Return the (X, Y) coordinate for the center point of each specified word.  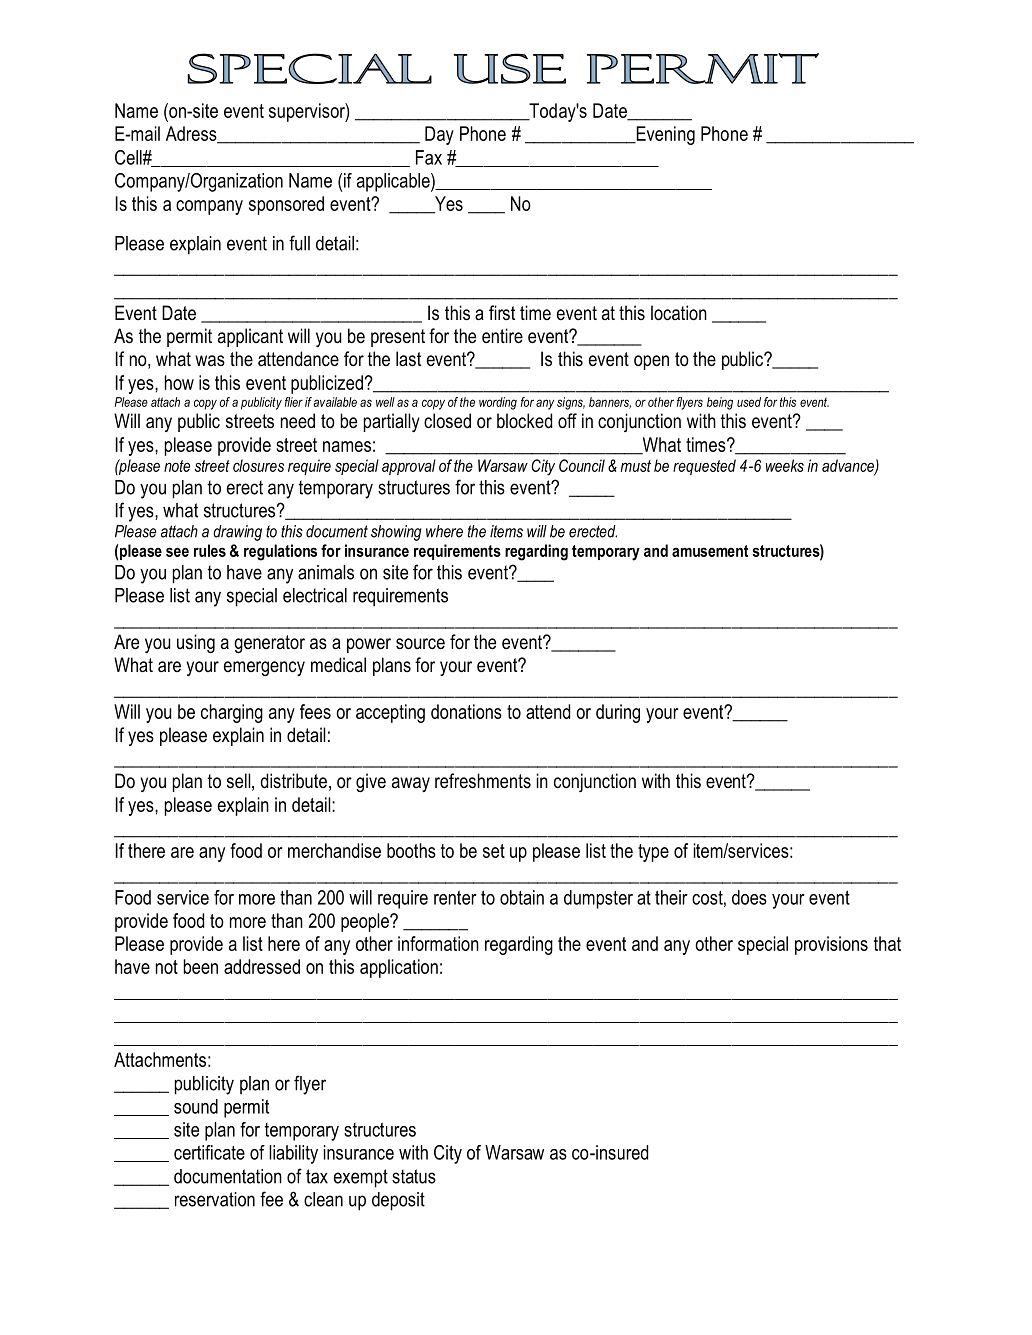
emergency (264, 668)
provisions (831, 945)
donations (466, 711)
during (618, 713)
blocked (524, 421)
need (298, 421)
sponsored (286, 205)
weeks (785, 465)
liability (293, 1154)
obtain (522, 897)
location (679, 313)
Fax (429, 157)
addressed (262, 966)
